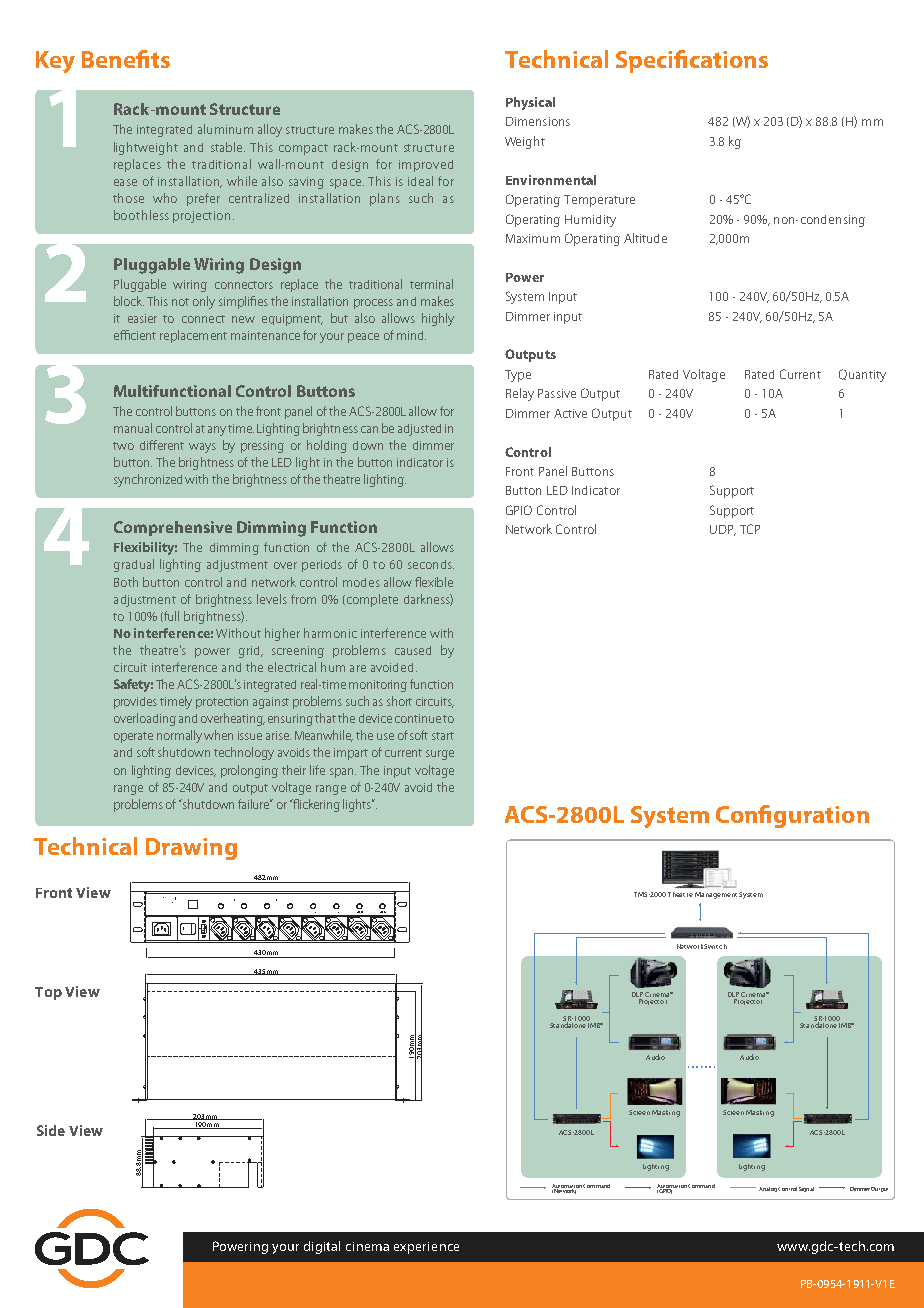 This document has height=1308, width=924. Describe the element at coordinates (225, 129) in the document. I see `aluminum` at that location.
